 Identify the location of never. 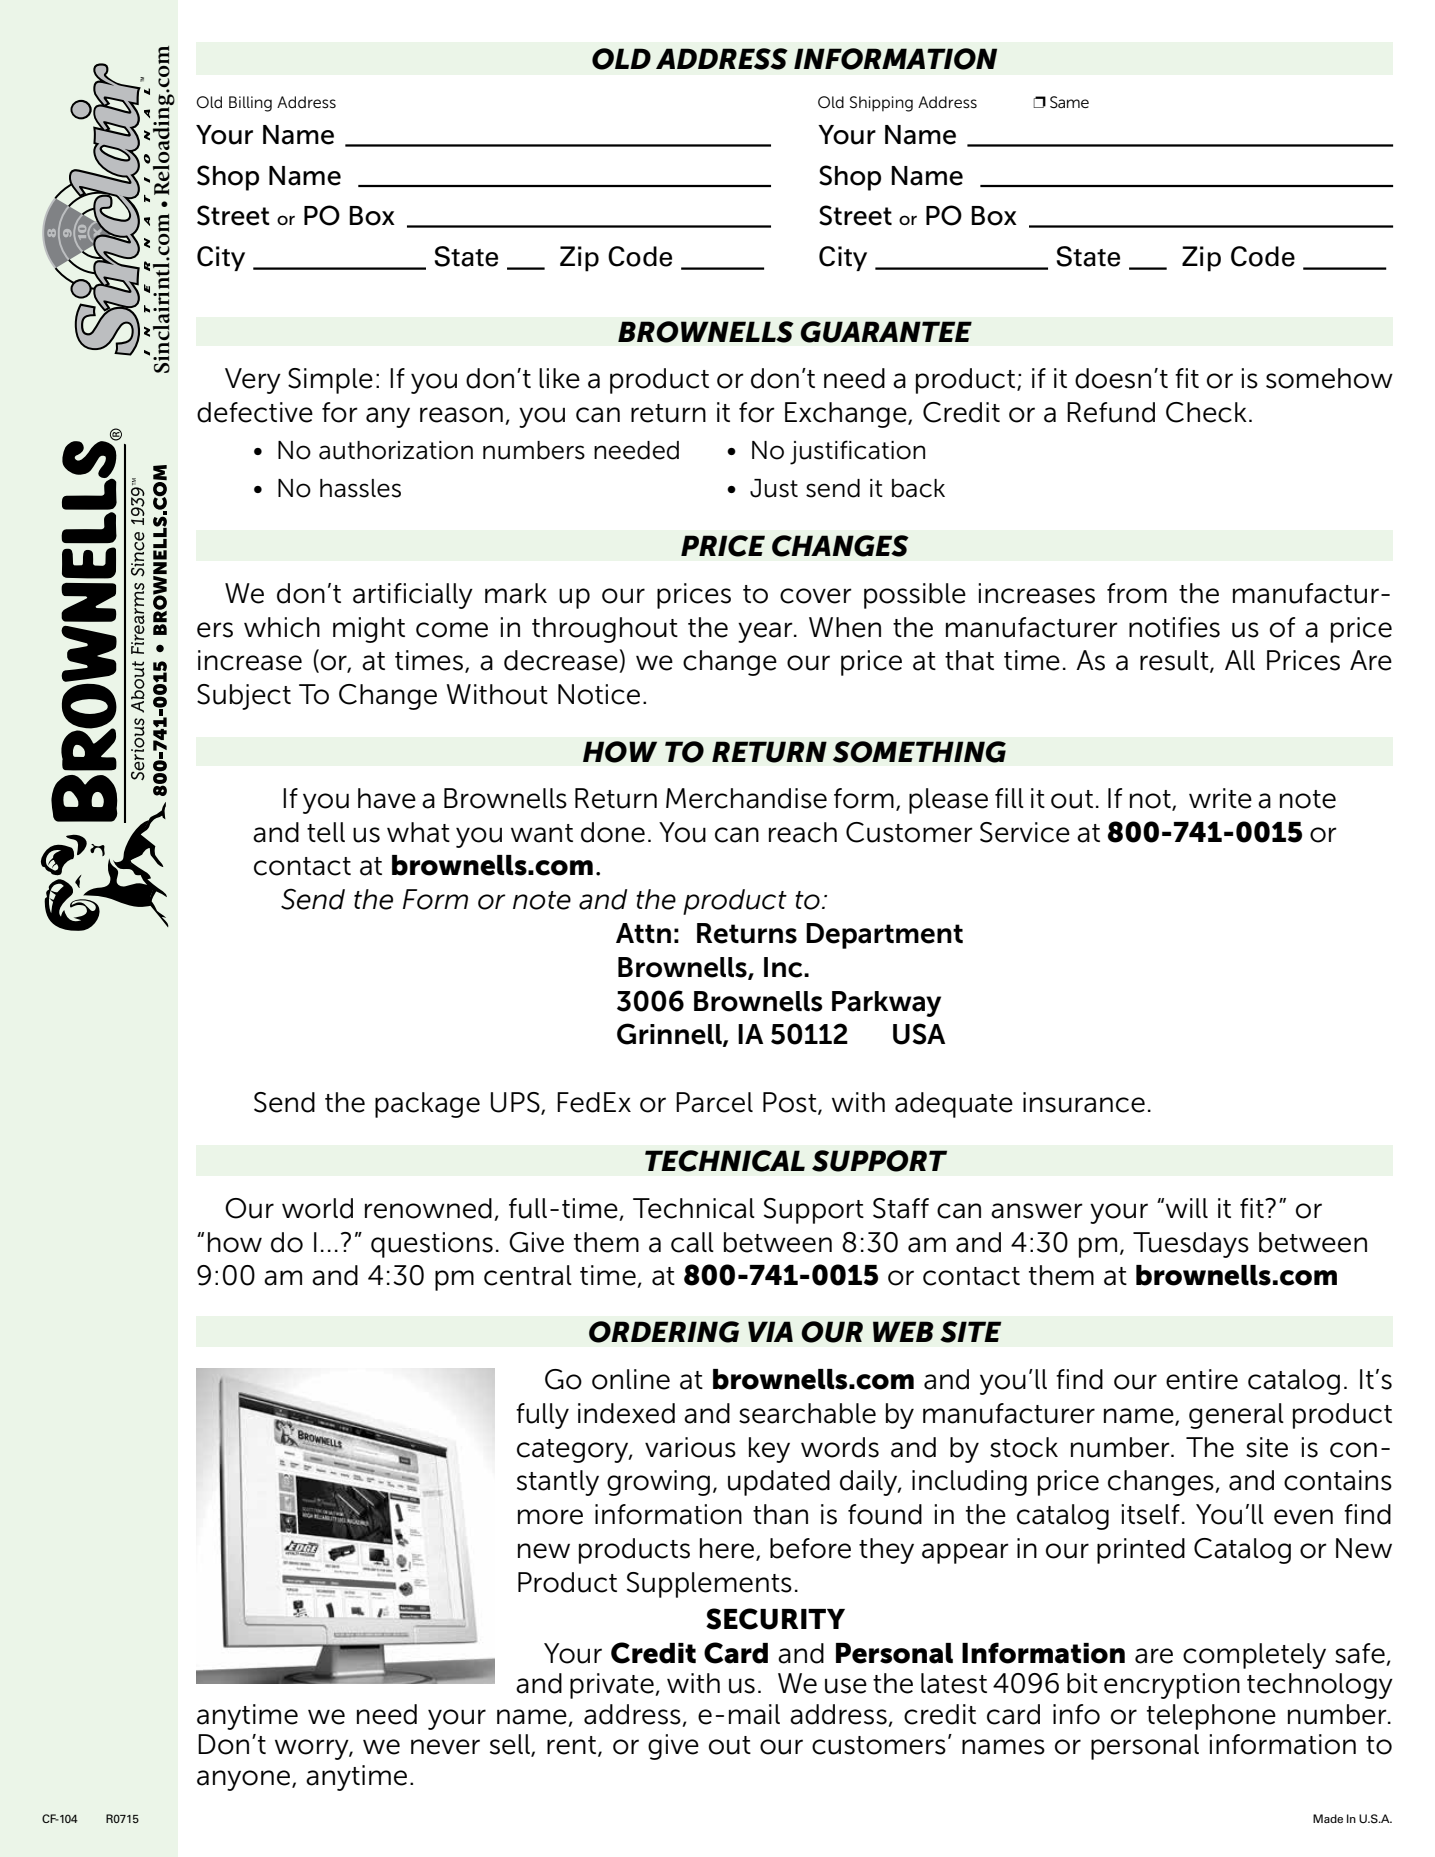
(445, 1747).
